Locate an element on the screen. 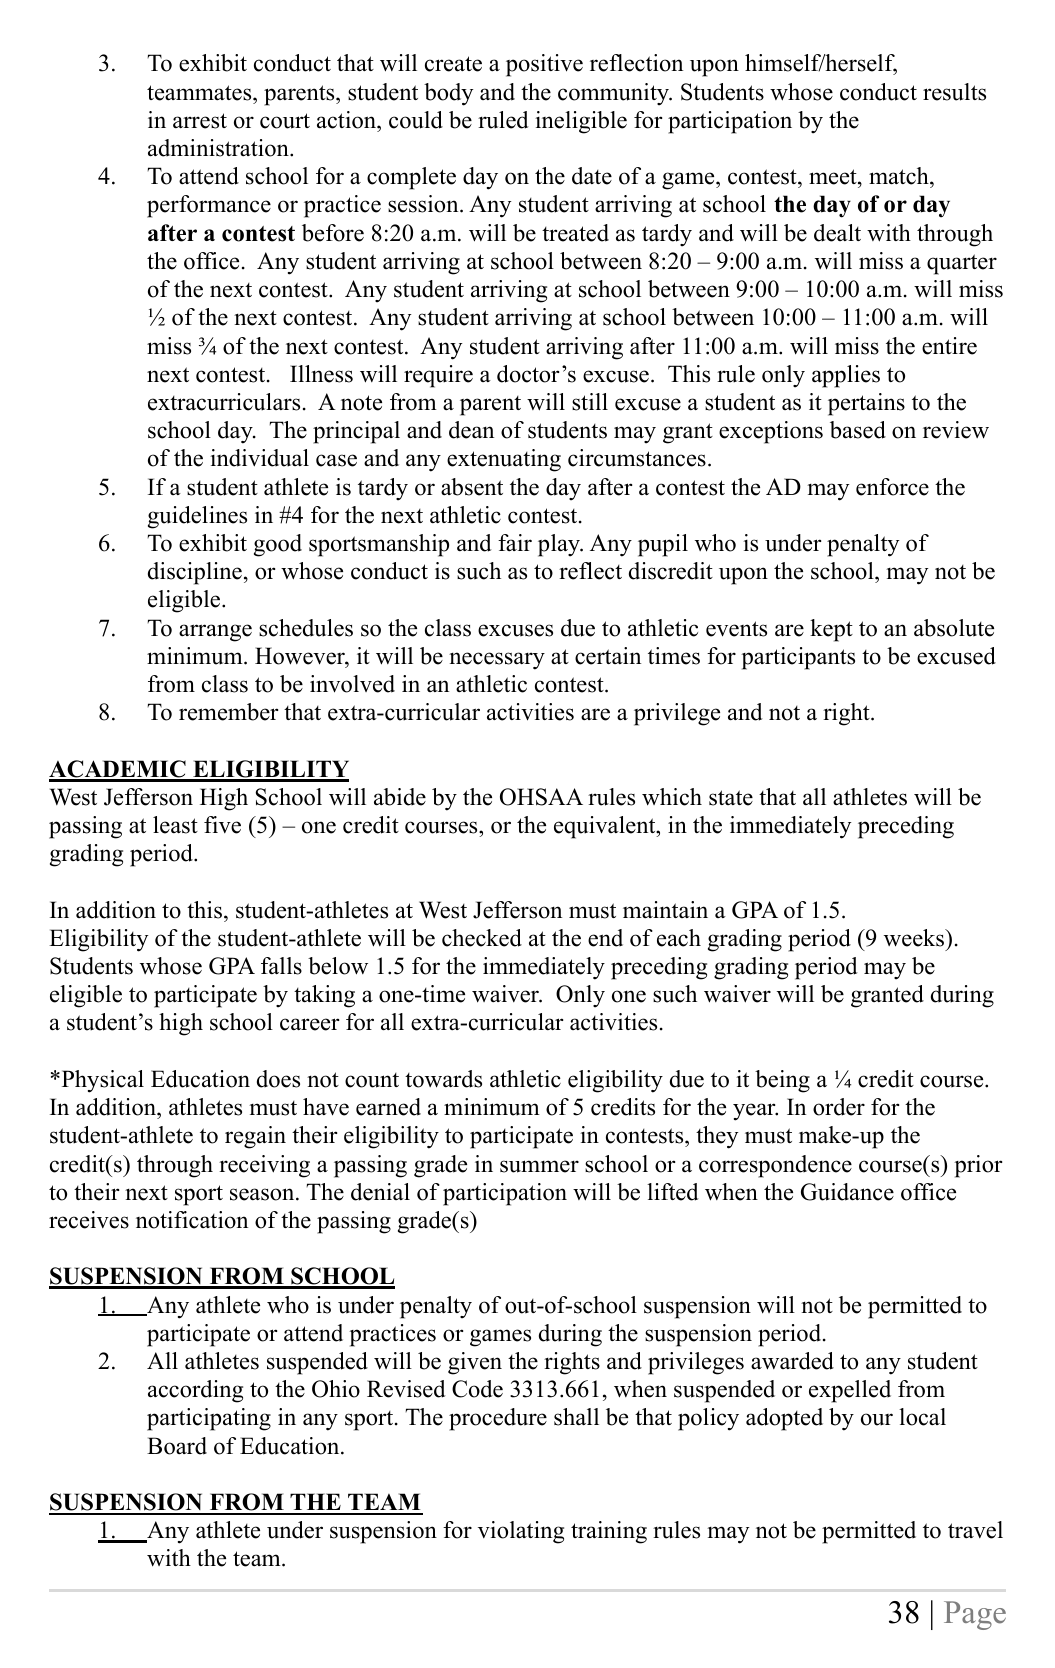 The width and height of the screenshot is (1055, 1668). summer is located at coordinates (539, 1166).
